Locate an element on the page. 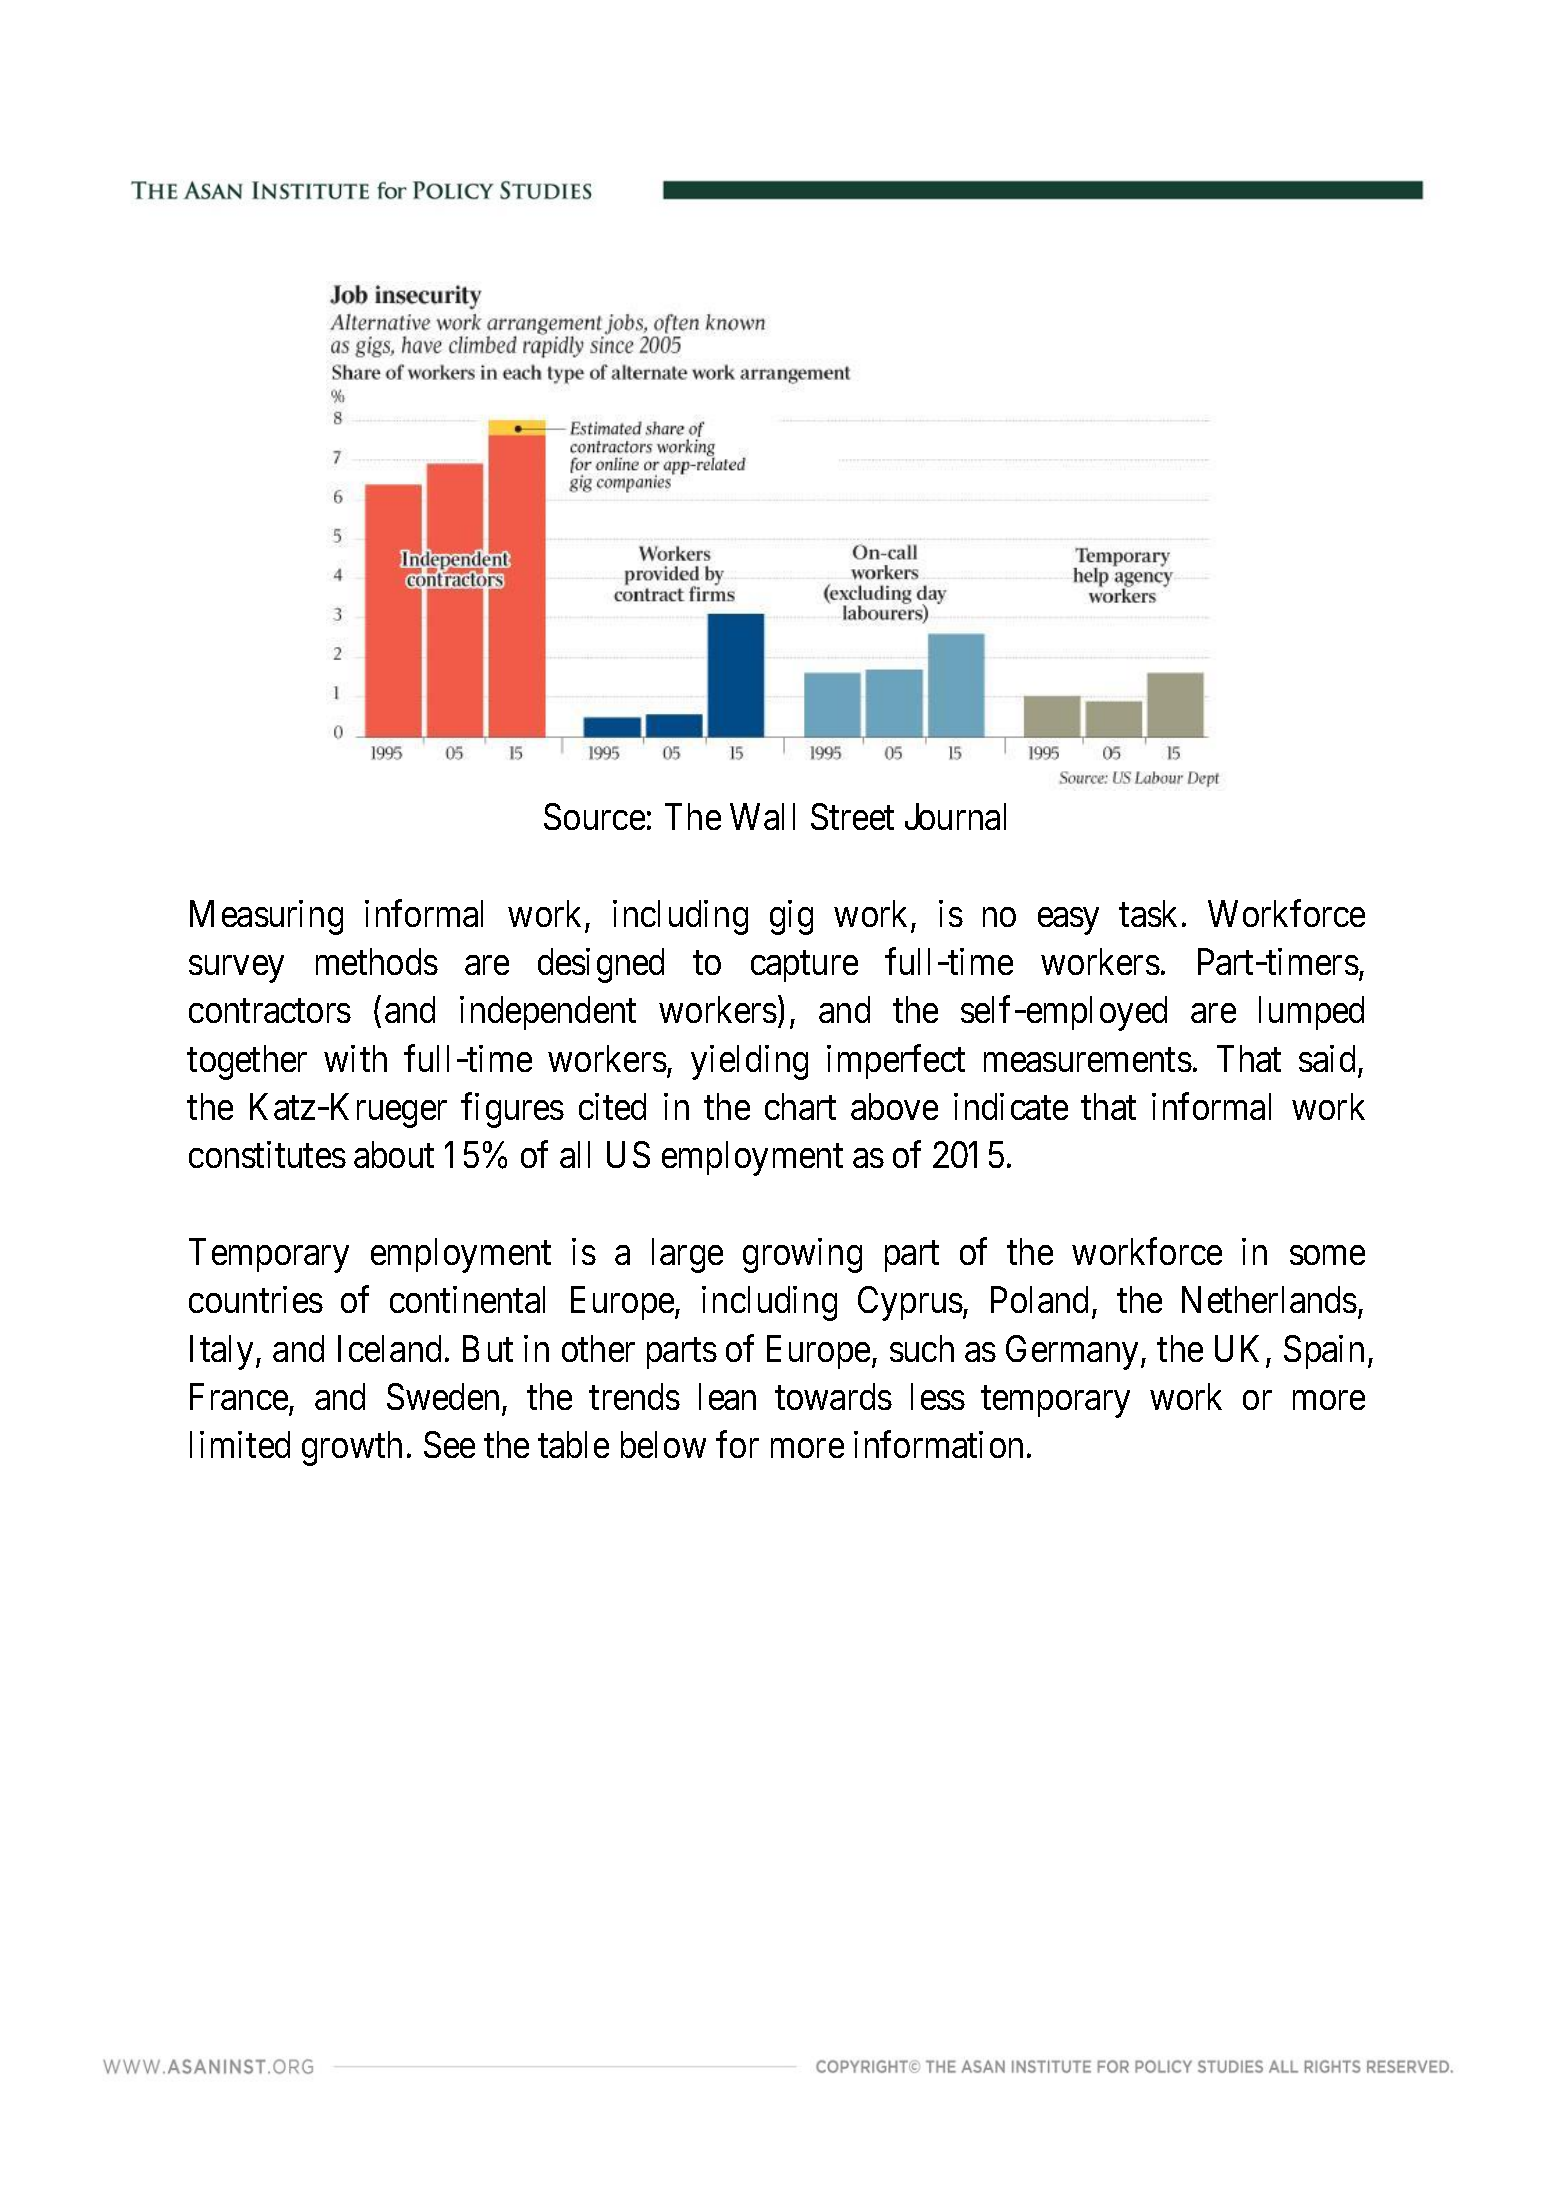 This page has width=1554, height=2197. chart is located at coordinates (800, 1106).
